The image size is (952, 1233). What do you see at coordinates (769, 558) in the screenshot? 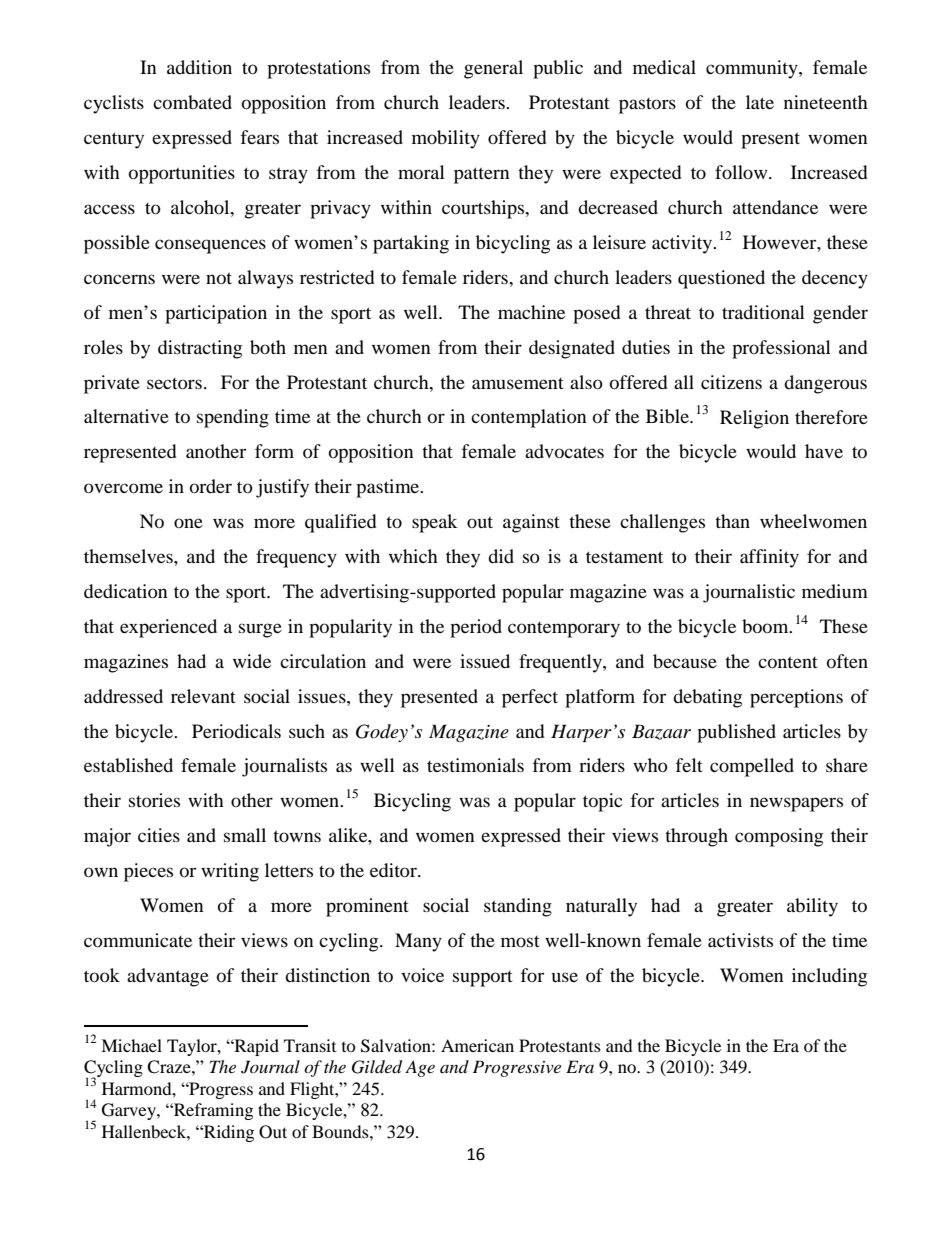
I see `affinity` at bounding box center [769, 558].
